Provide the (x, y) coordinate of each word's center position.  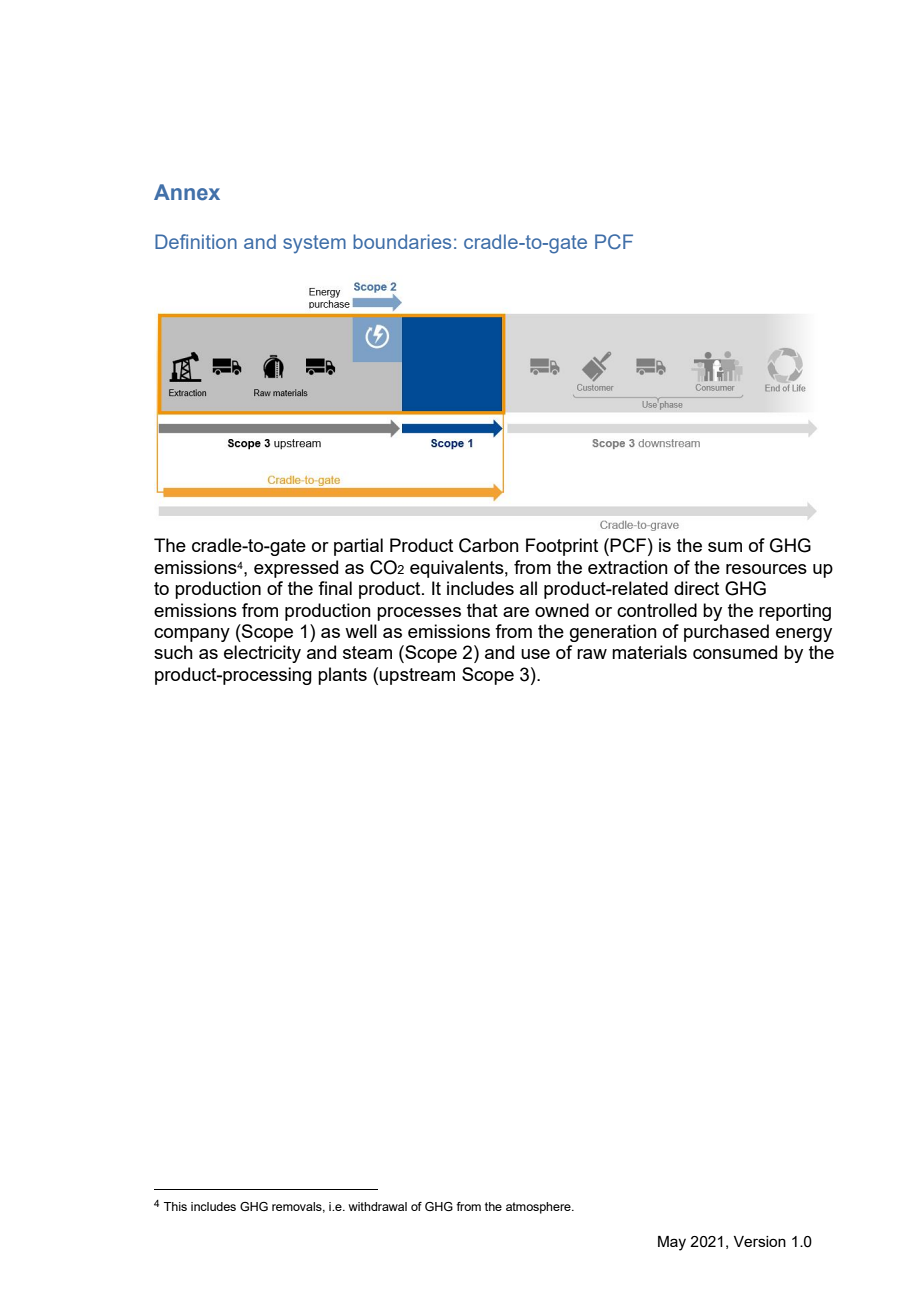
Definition (196, 241)
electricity (262, 654)
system (314, 244)
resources (766, 569)
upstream (417, 676)
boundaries (402, 241)
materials (649, 652)
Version (760, 1241)
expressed (296, 569)
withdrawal (377, 1206)
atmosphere (539, 1208)
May (672, 1243)
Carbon (489, 545)
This (175, 1206)
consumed (735, 652)
